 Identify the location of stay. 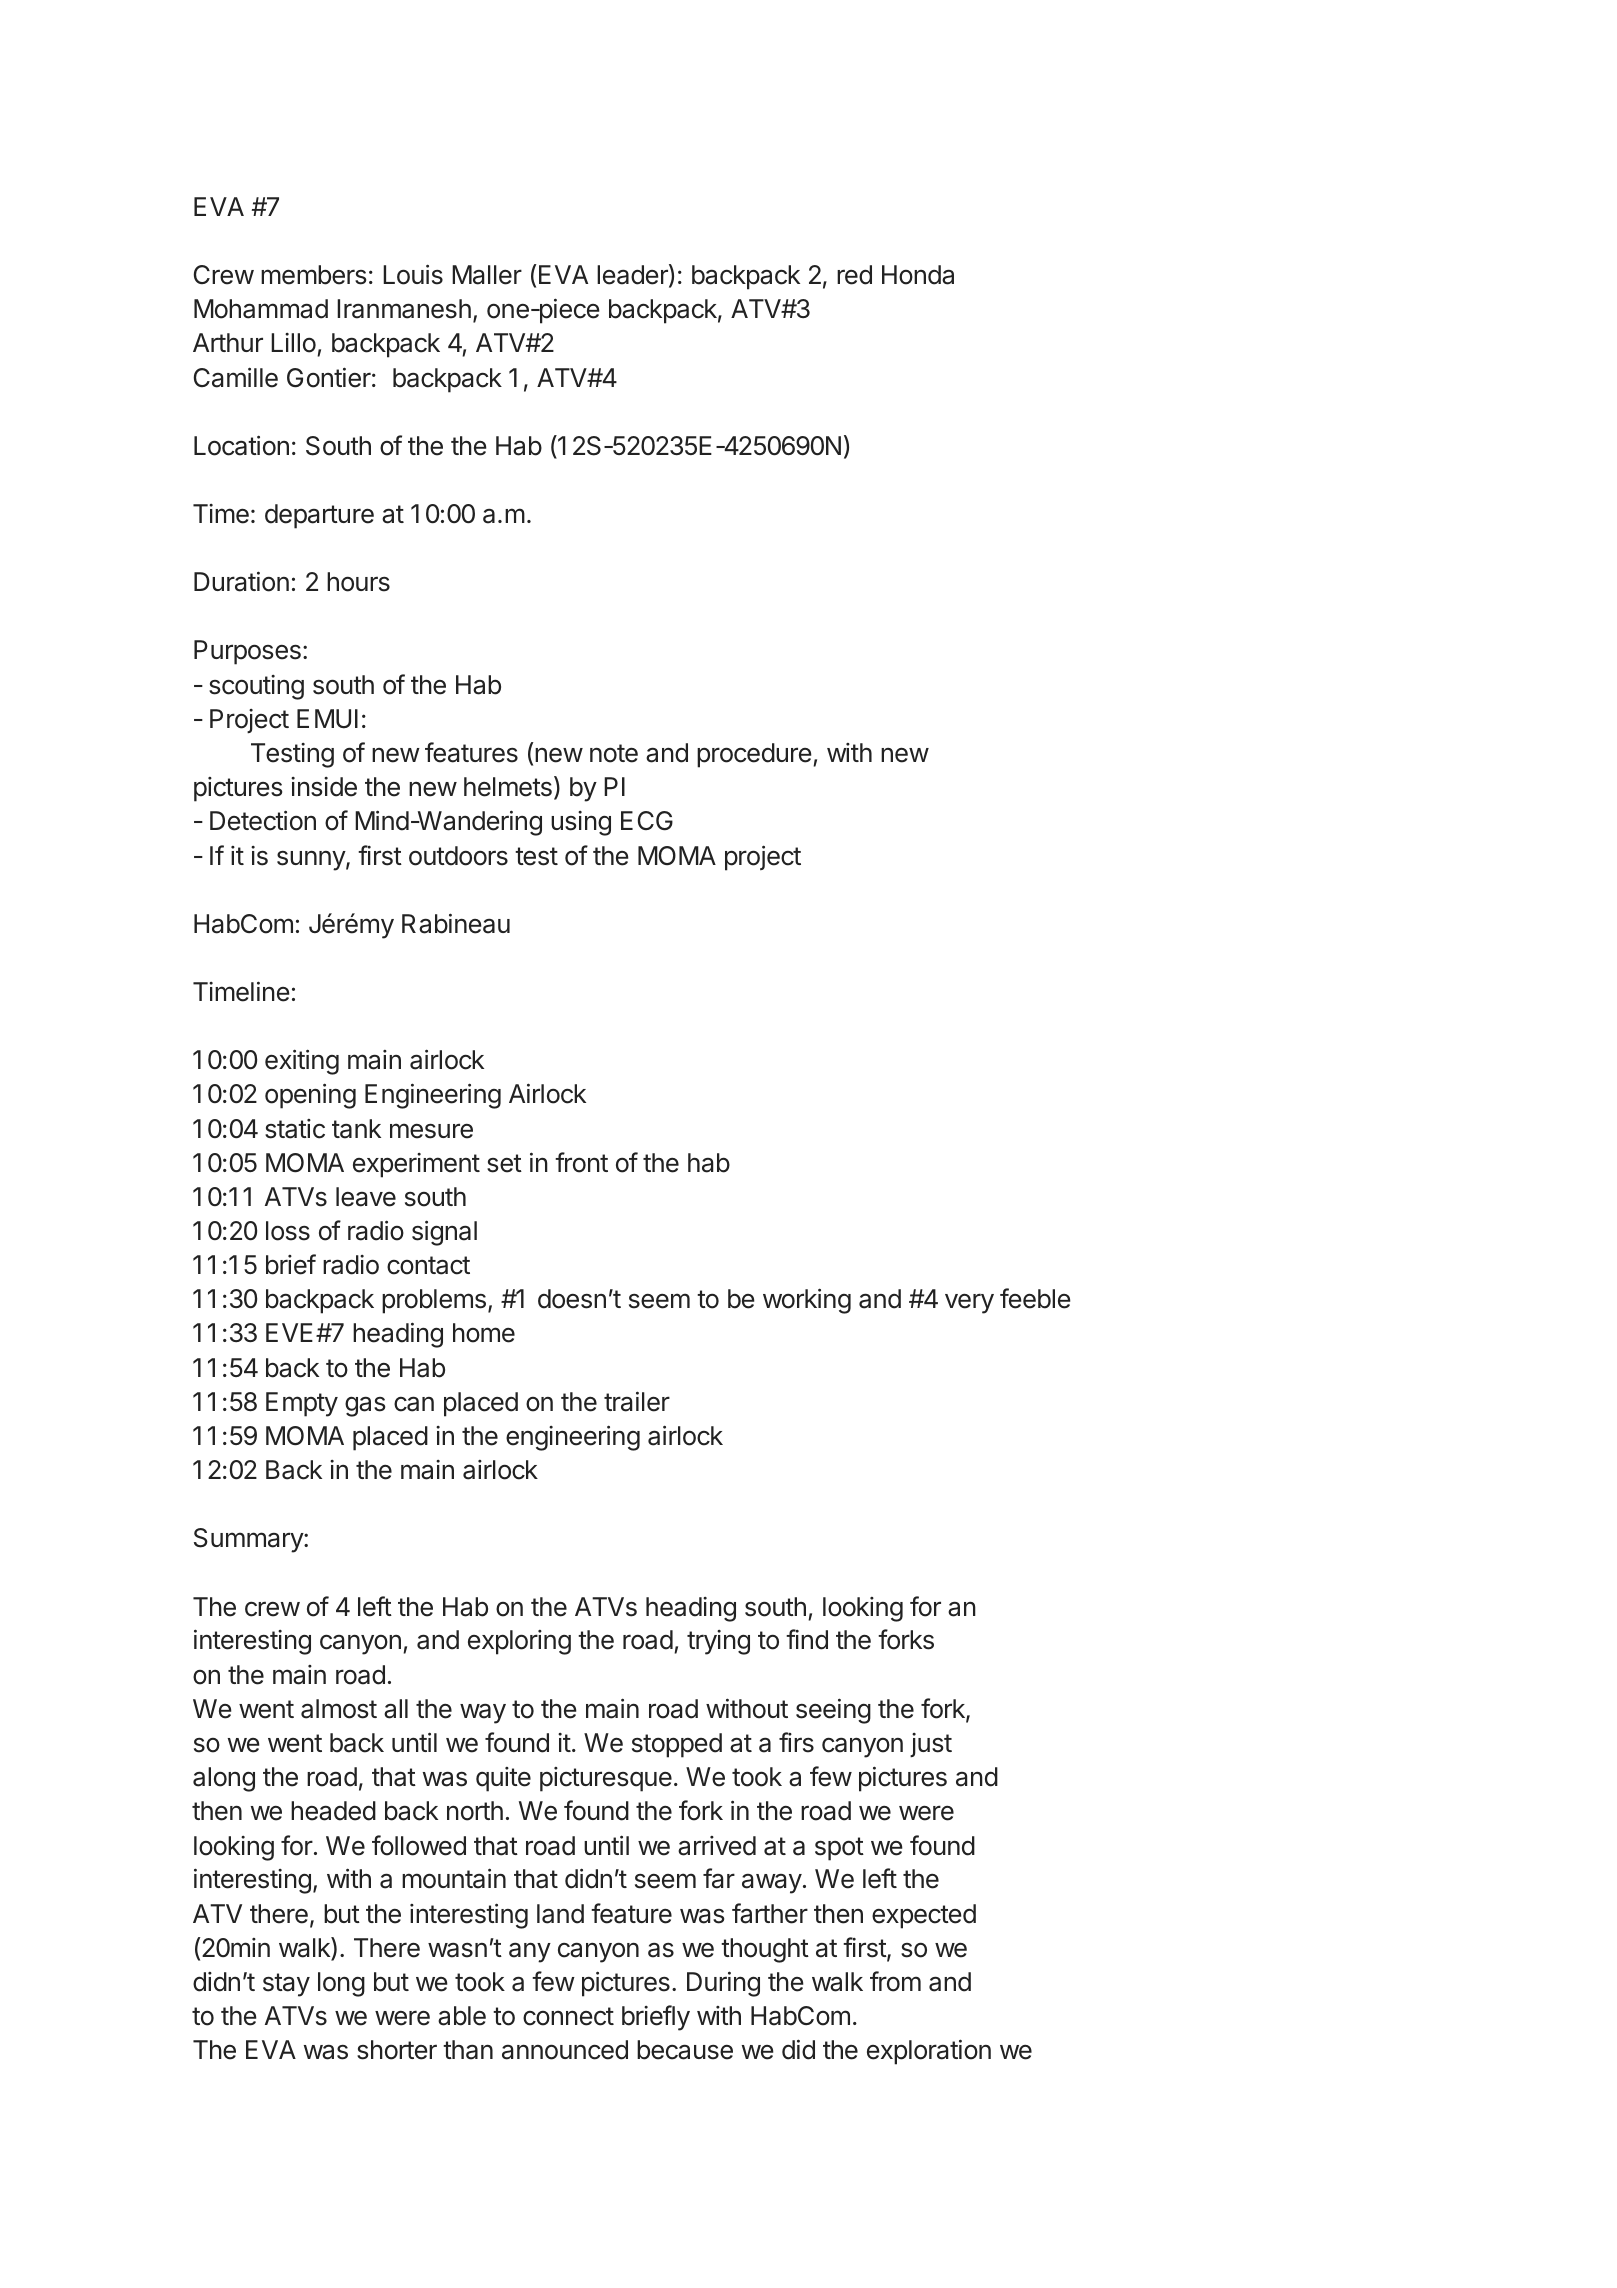
(286, 1985).
